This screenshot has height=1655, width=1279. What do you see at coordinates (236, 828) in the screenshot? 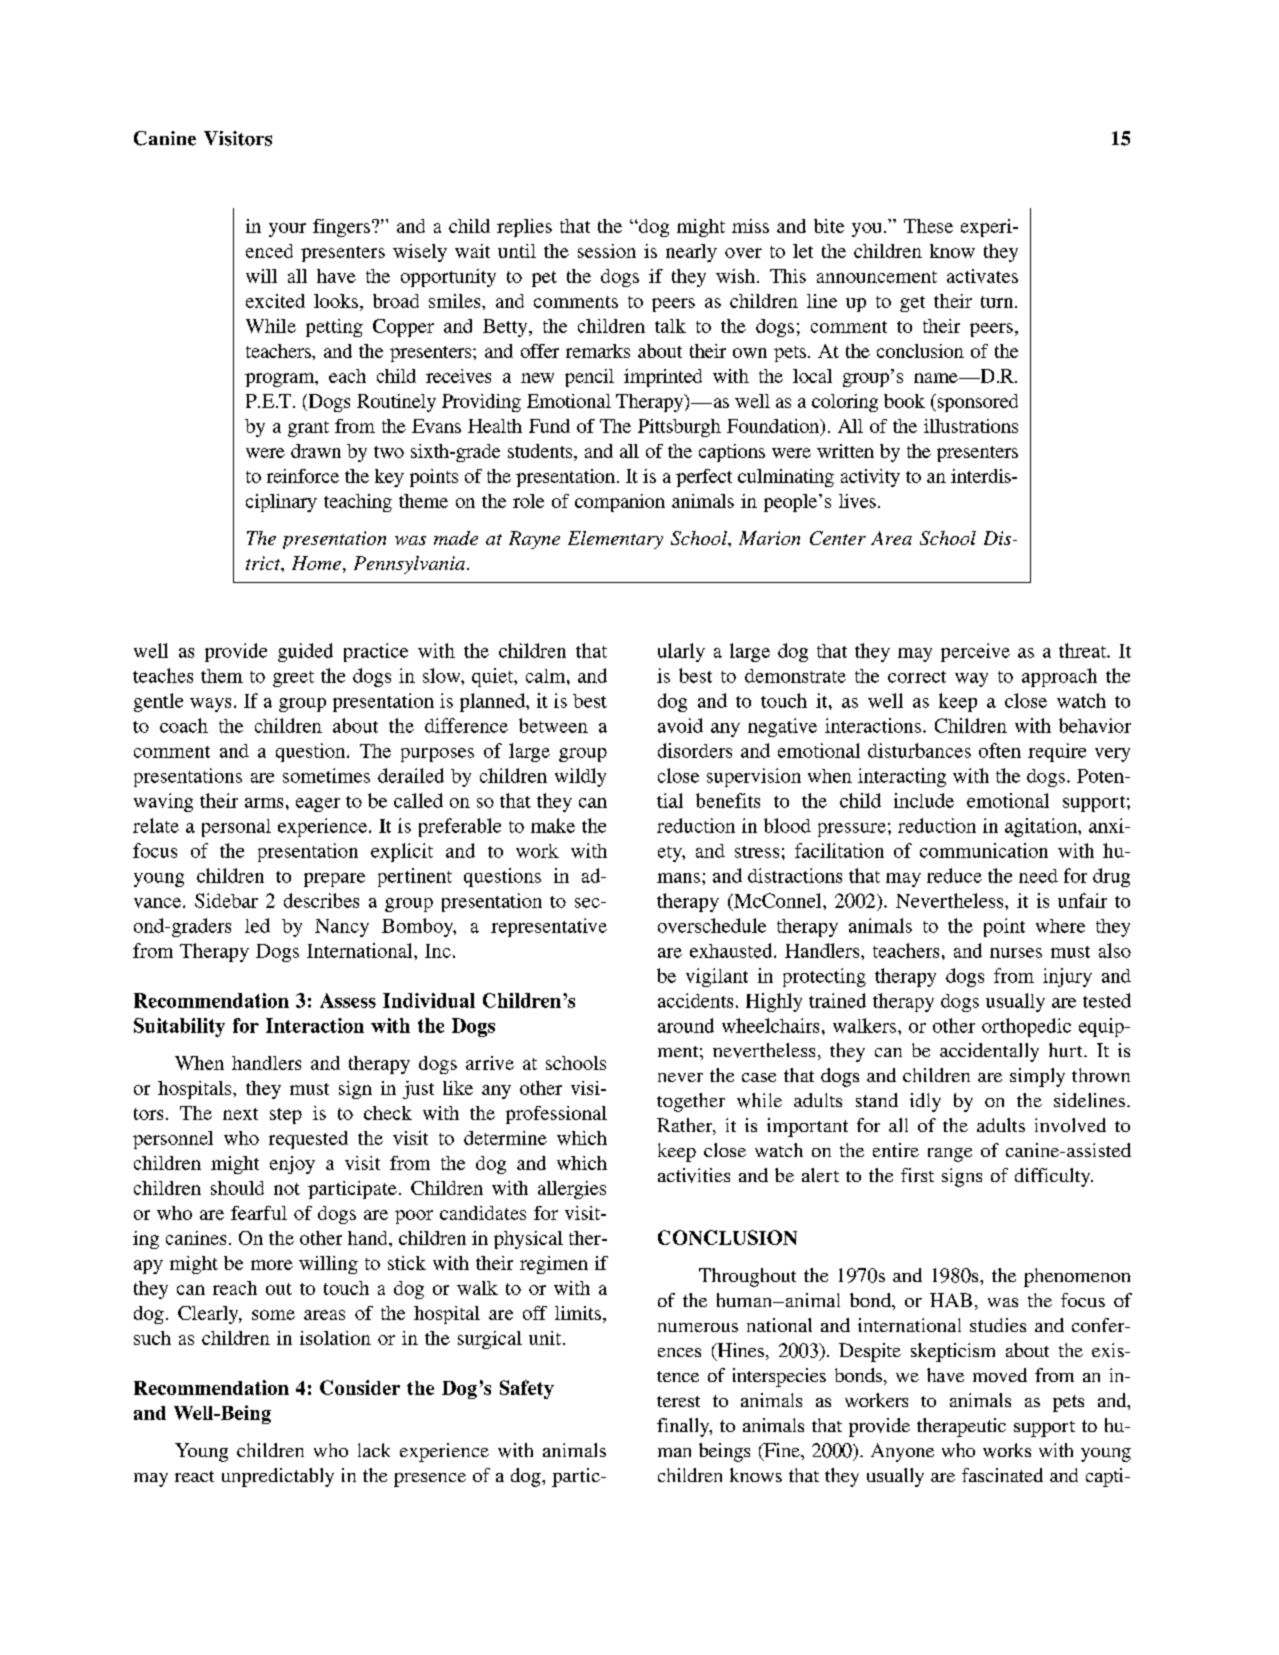
I see `personal` at bounding box center [236, 828].
